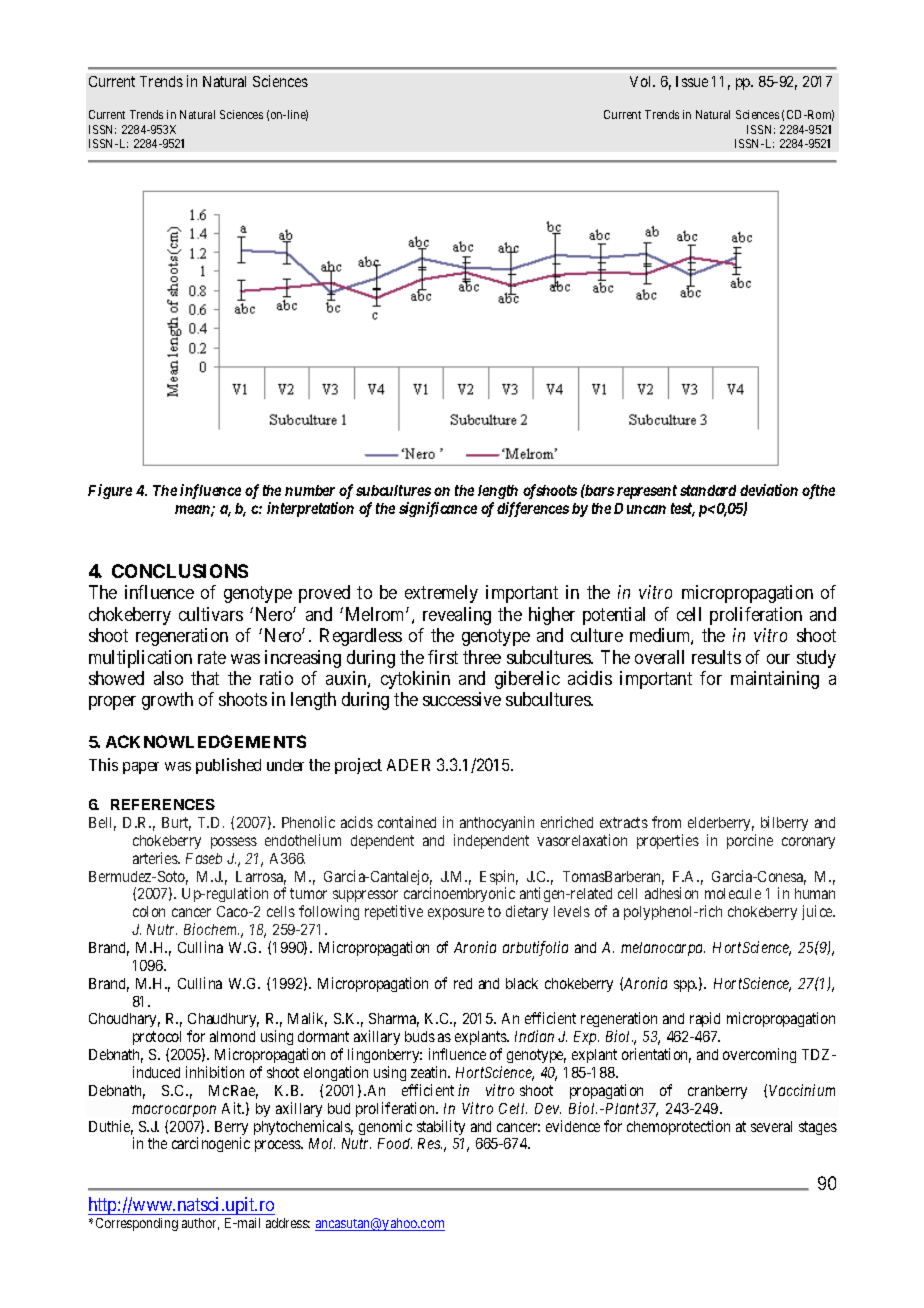 This document has height=1308, width=924. Describe the element at coordinates (685, 986) in the document. I see `spp` at that location.
